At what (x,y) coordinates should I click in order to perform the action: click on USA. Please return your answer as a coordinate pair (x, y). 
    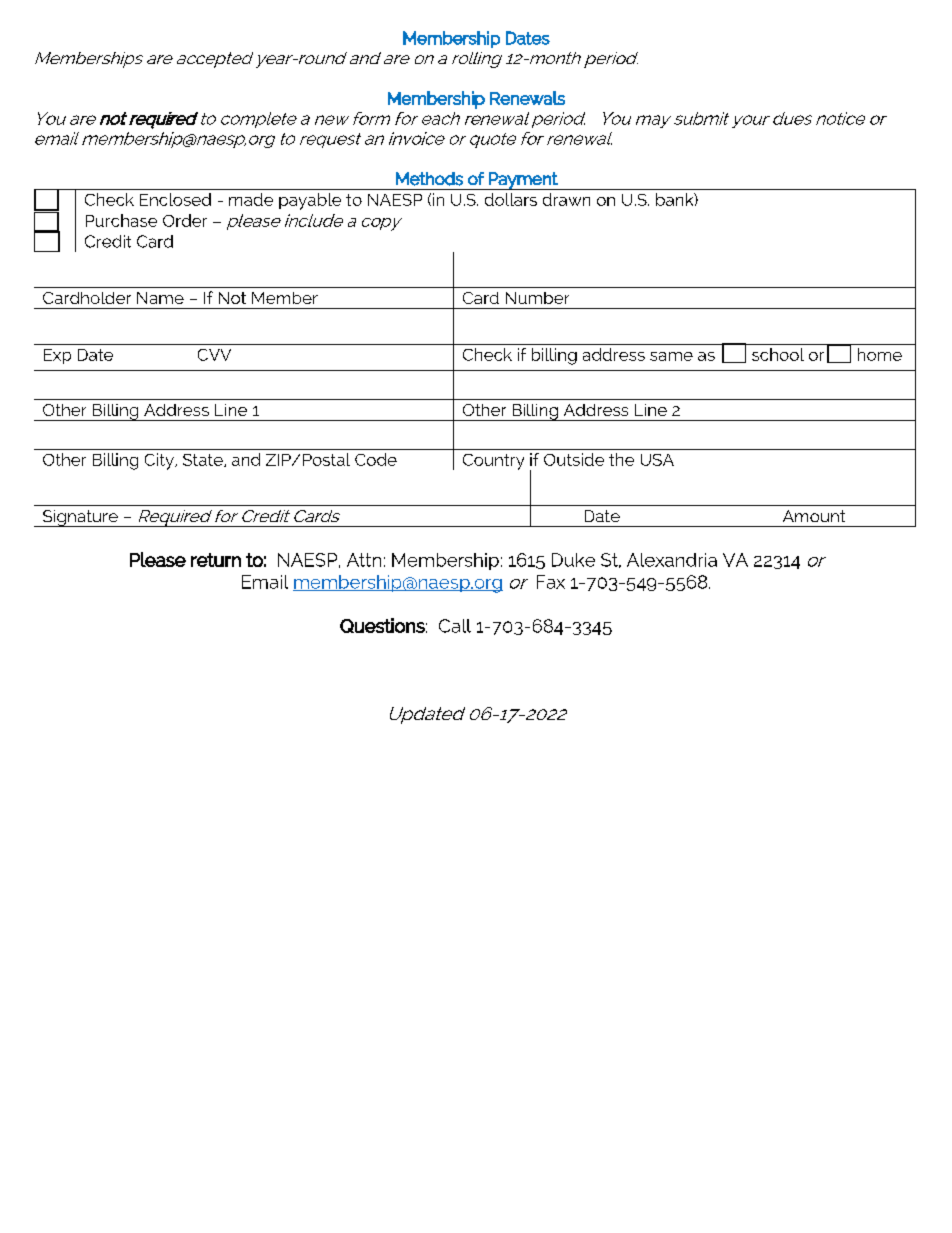
    Looking at the image, I should click on (657, 460).
